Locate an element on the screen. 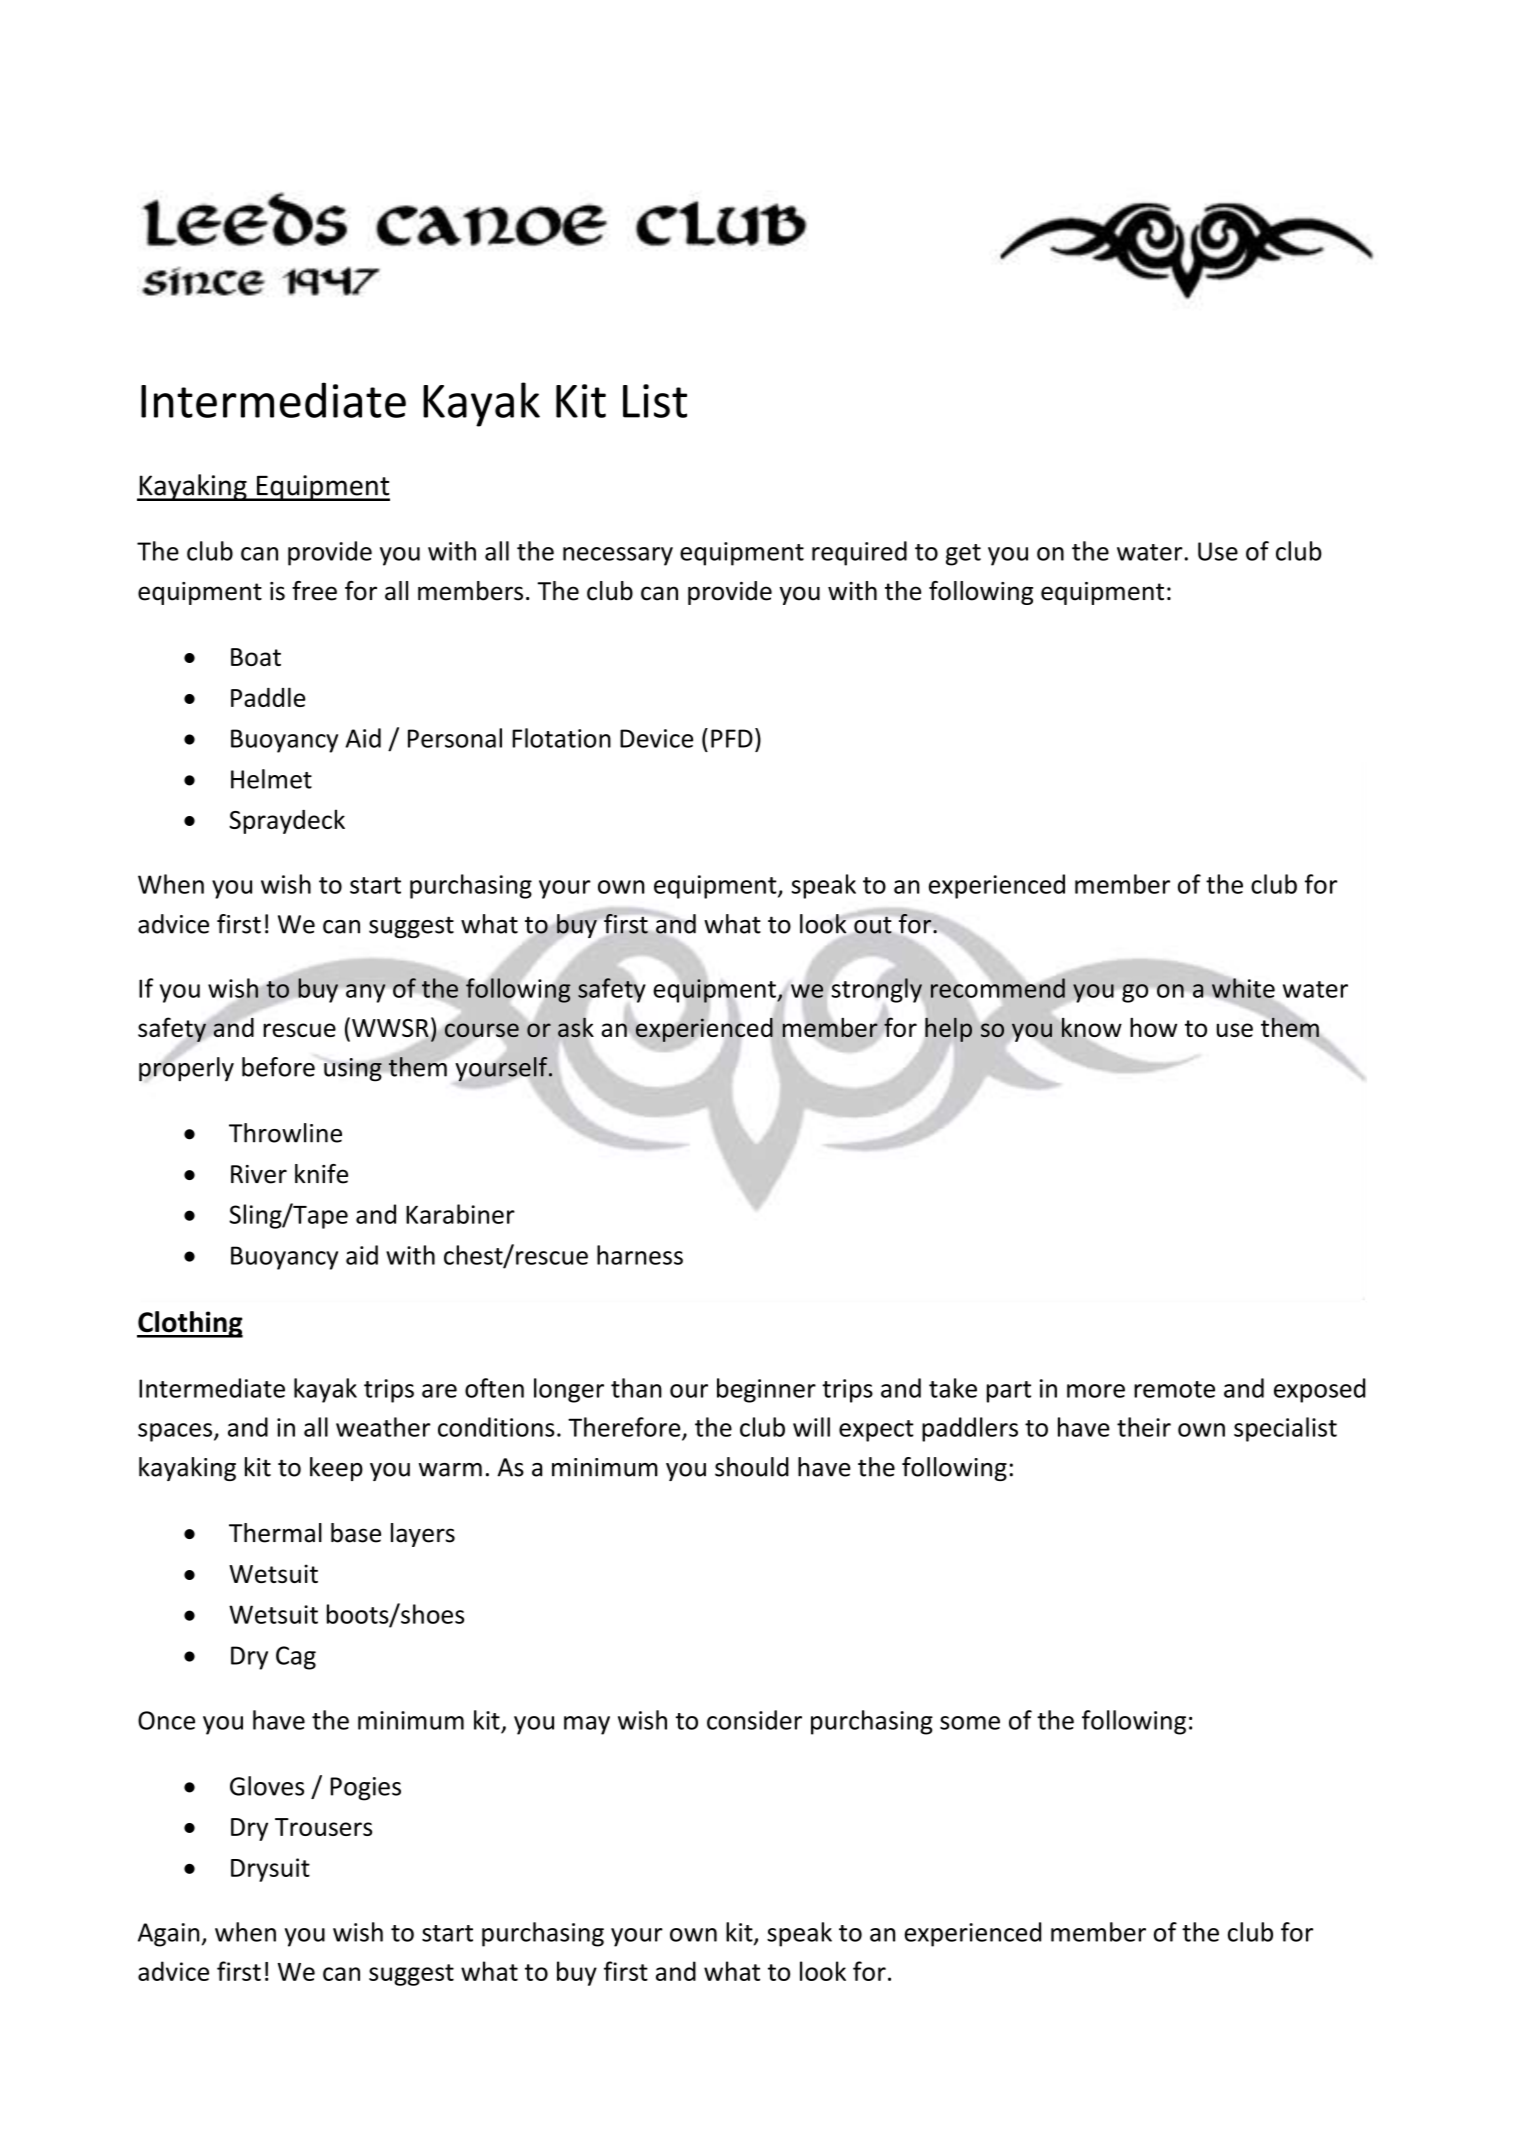  their is located at coordinates (1144, 1427).
